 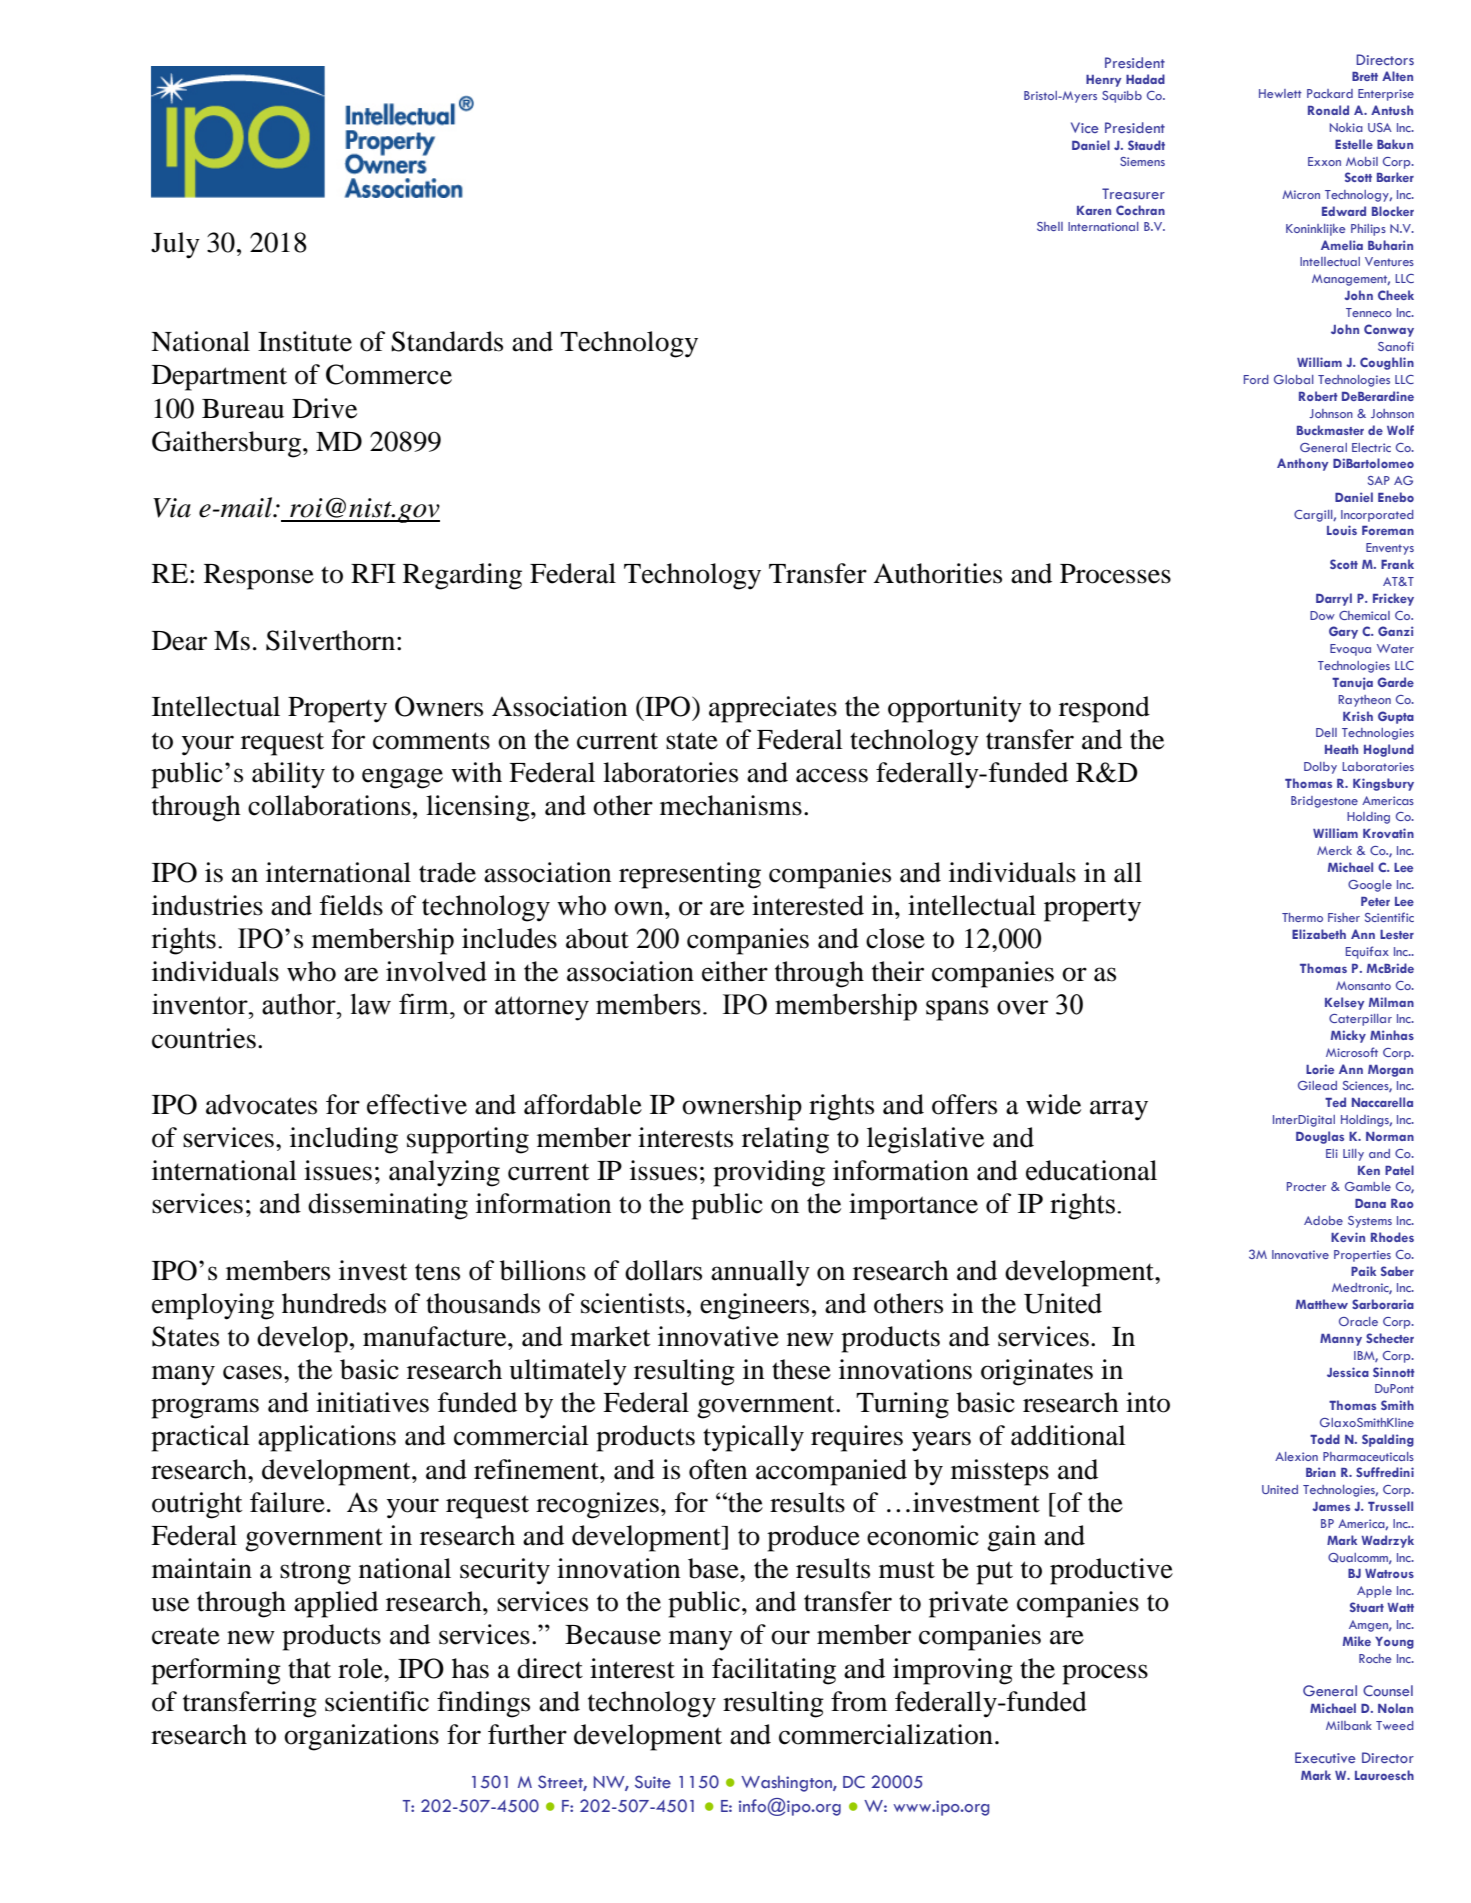 I want to click on Matthew, so click(x=1322, y=1304).
